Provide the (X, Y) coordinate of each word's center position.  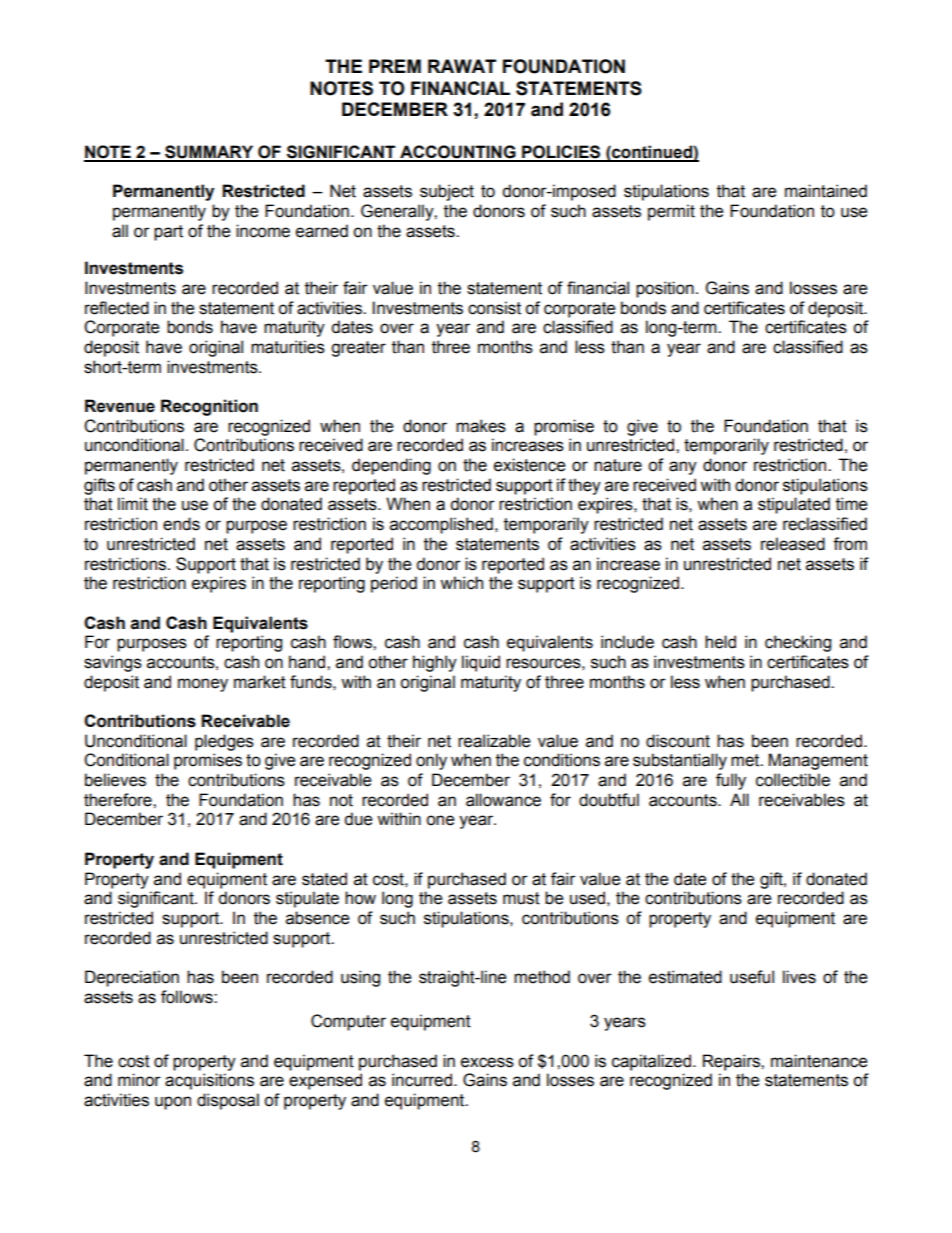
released (793, 544)
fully (731, 781)
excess (487, 1062)
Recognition (209, 407)
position (665, 289)
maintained (826, 191)
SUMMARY (209, 153)
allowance (503, 800)
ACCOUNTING (458, 153)
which (461, 583)
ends (181, 524)
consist (494, 308)
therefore (119, 800)
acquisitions (209, 1081)
